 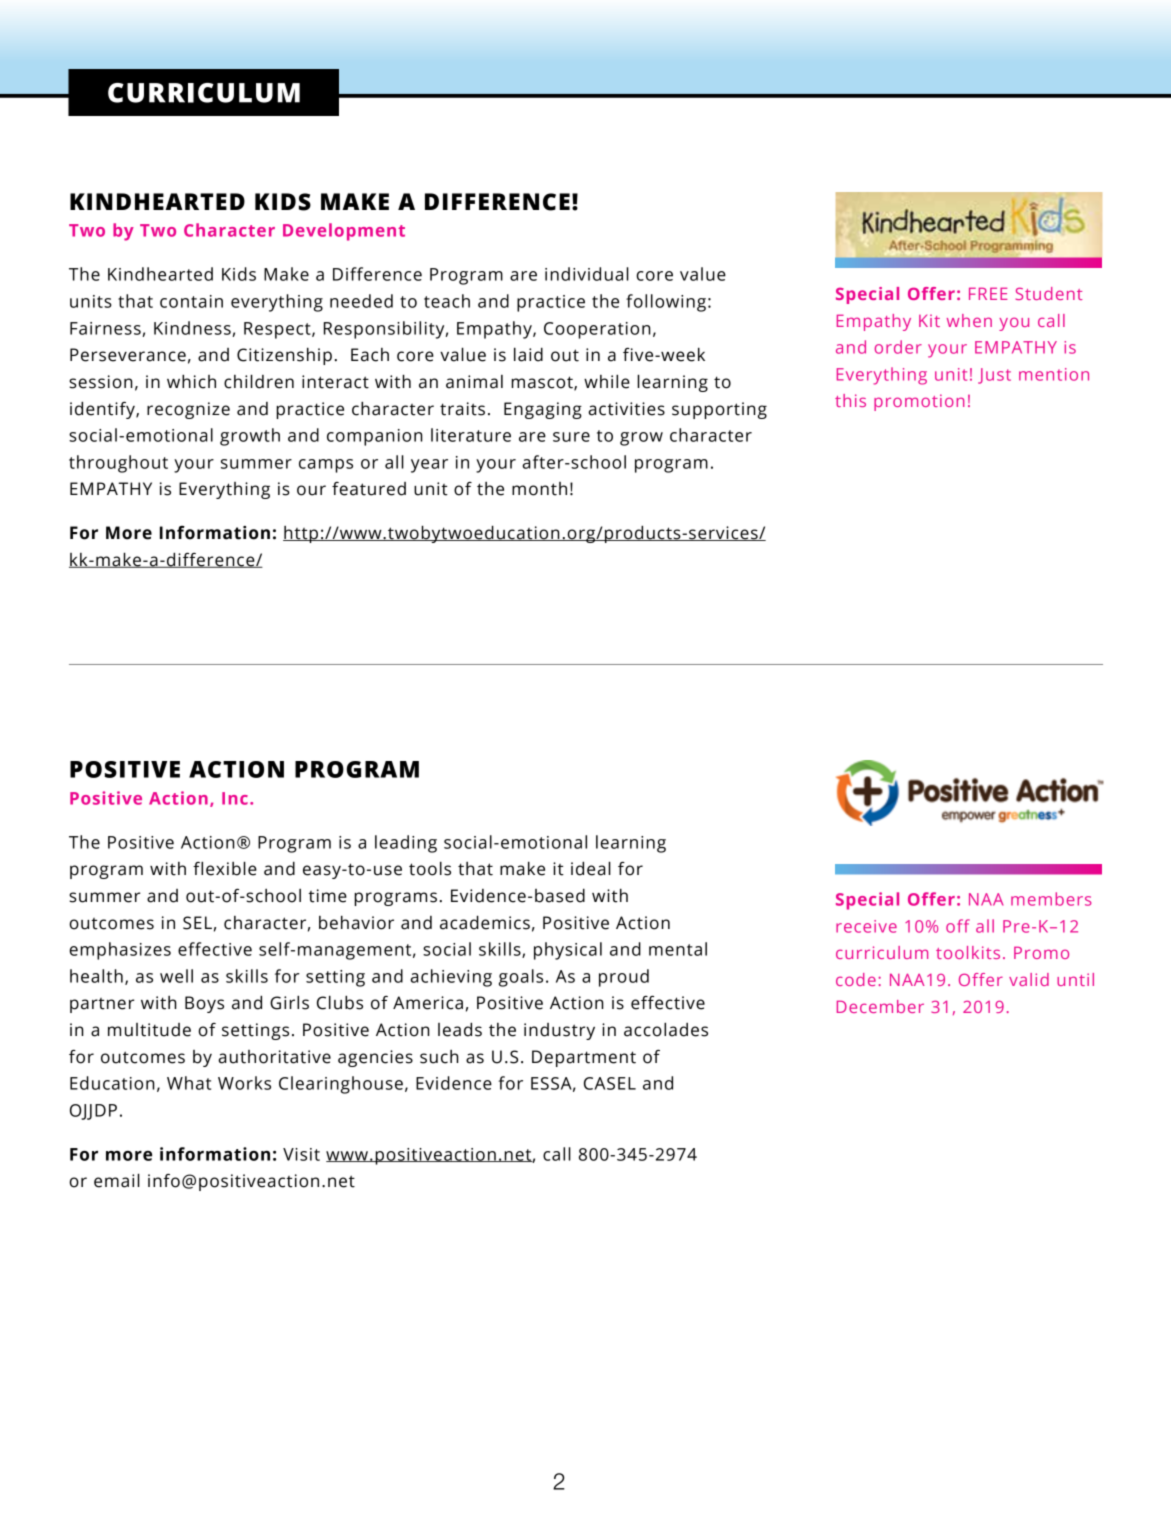 What do you see at coordinates (591, 868) in the image?
I see `ideal` at bounding box center [591, 868].
